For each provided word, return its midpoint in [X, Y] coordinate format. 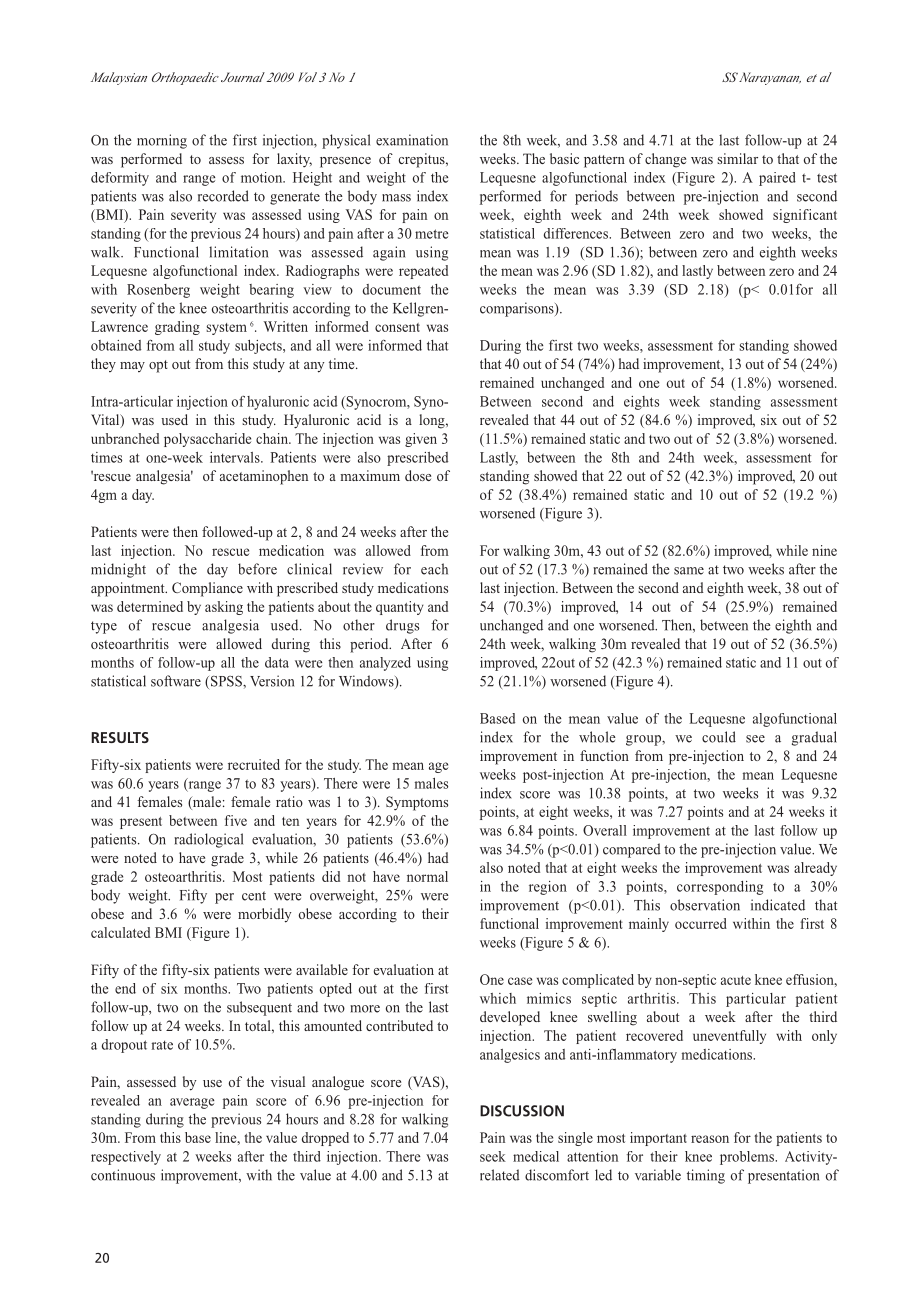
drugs [402, 626]
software [176, 681]
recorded [223, 196]
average [192, 1103]
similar [737, 158]
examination [412, 140]
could [719, 737]
